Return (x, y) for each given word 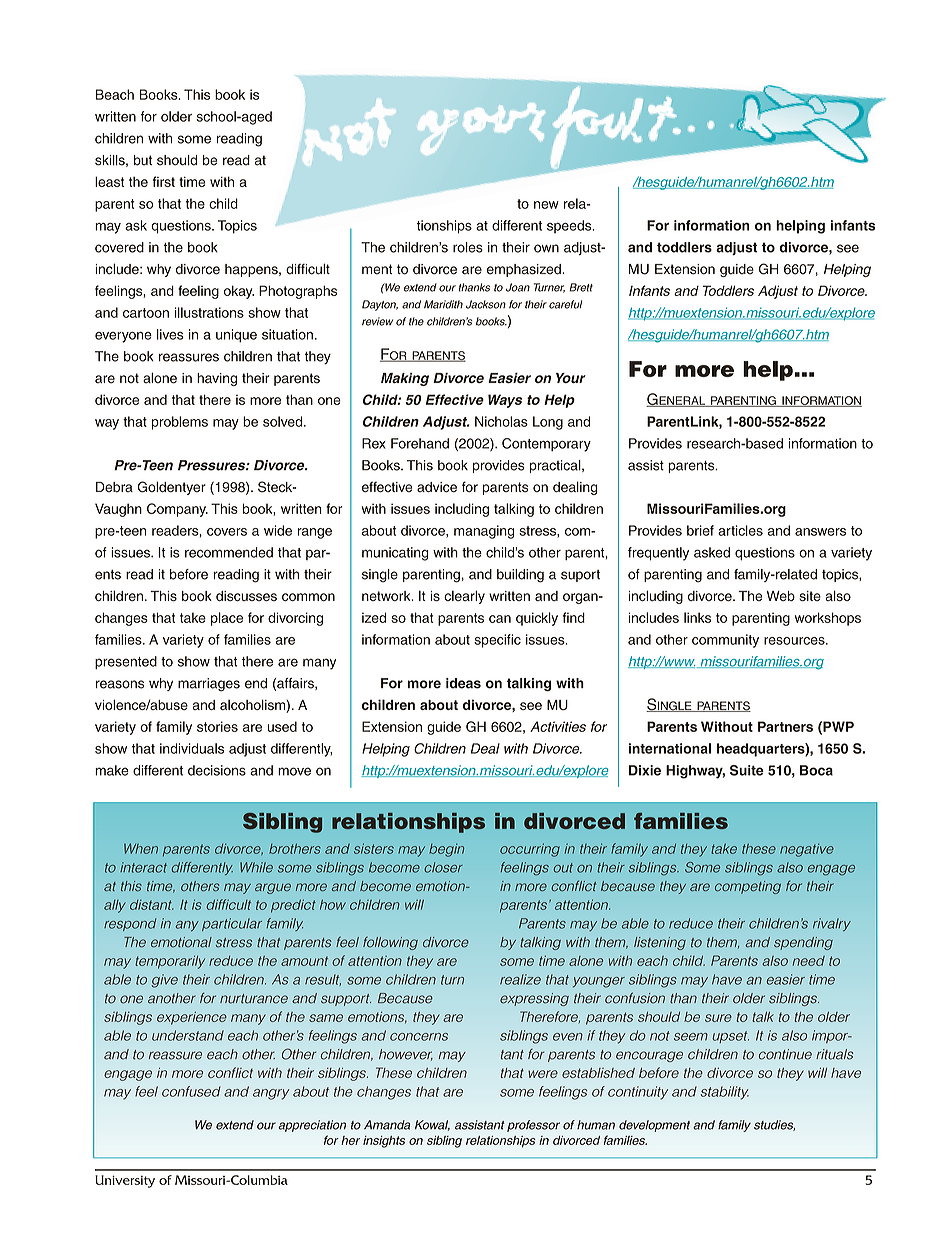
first (164, 181)
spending (803, 943)
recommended (229, 552)
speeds (570, 226)
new (546, 205)
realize (520, 979)
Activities (558, 726)
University (125, 1181)
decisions (217, 770)
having (217, 379)
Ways (505, 401)
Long (548, 423)
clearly (464, 597)
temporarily (170, 962)
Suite (747, 770)
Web (781, 596)
